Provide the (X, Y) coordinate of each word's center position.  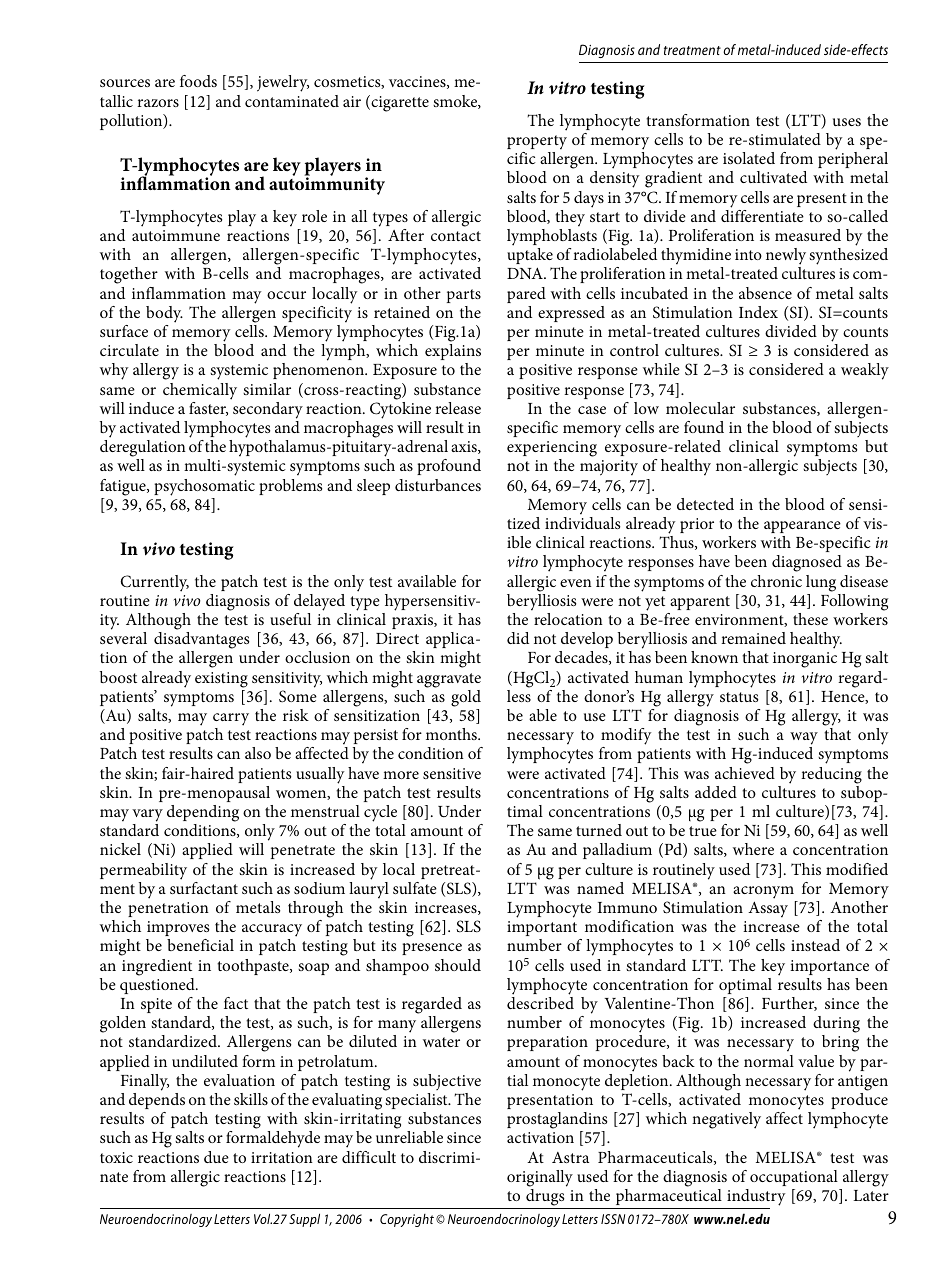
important (542, 928)
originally (540, 1178)
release (458, 408)
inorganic (805, 660)
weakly (865, 371)
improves (178, 928)
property (537, 142)
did (518, 638)
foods (198, 81)
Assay (768, 909)
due (216, 1157)
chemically (200, 391)
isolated (749, 158)
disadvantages (201, 642)
